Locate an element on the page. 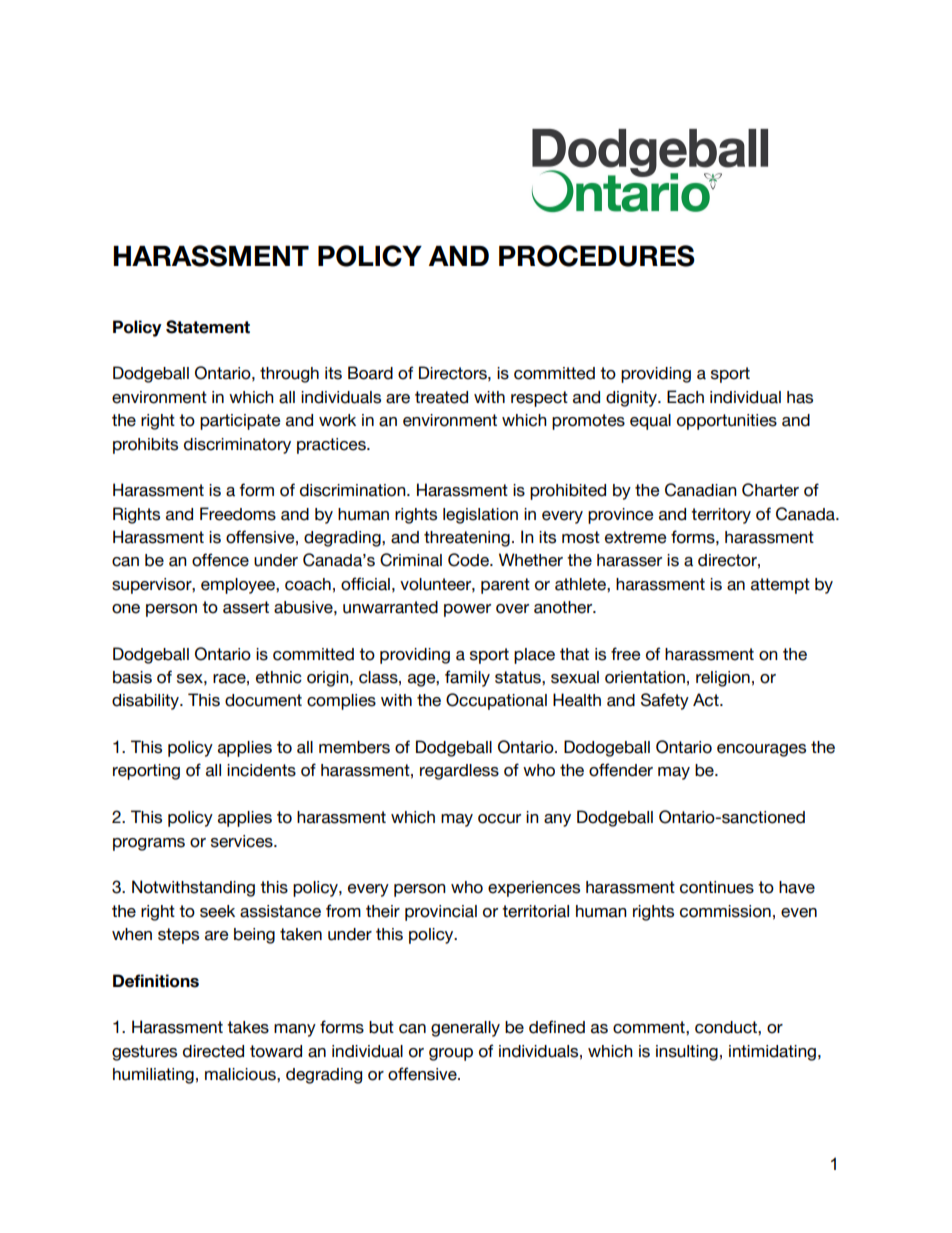 Image resolution: width=952 pixels, height=1233 pixels. employee is located at coordinates (239, 586).
